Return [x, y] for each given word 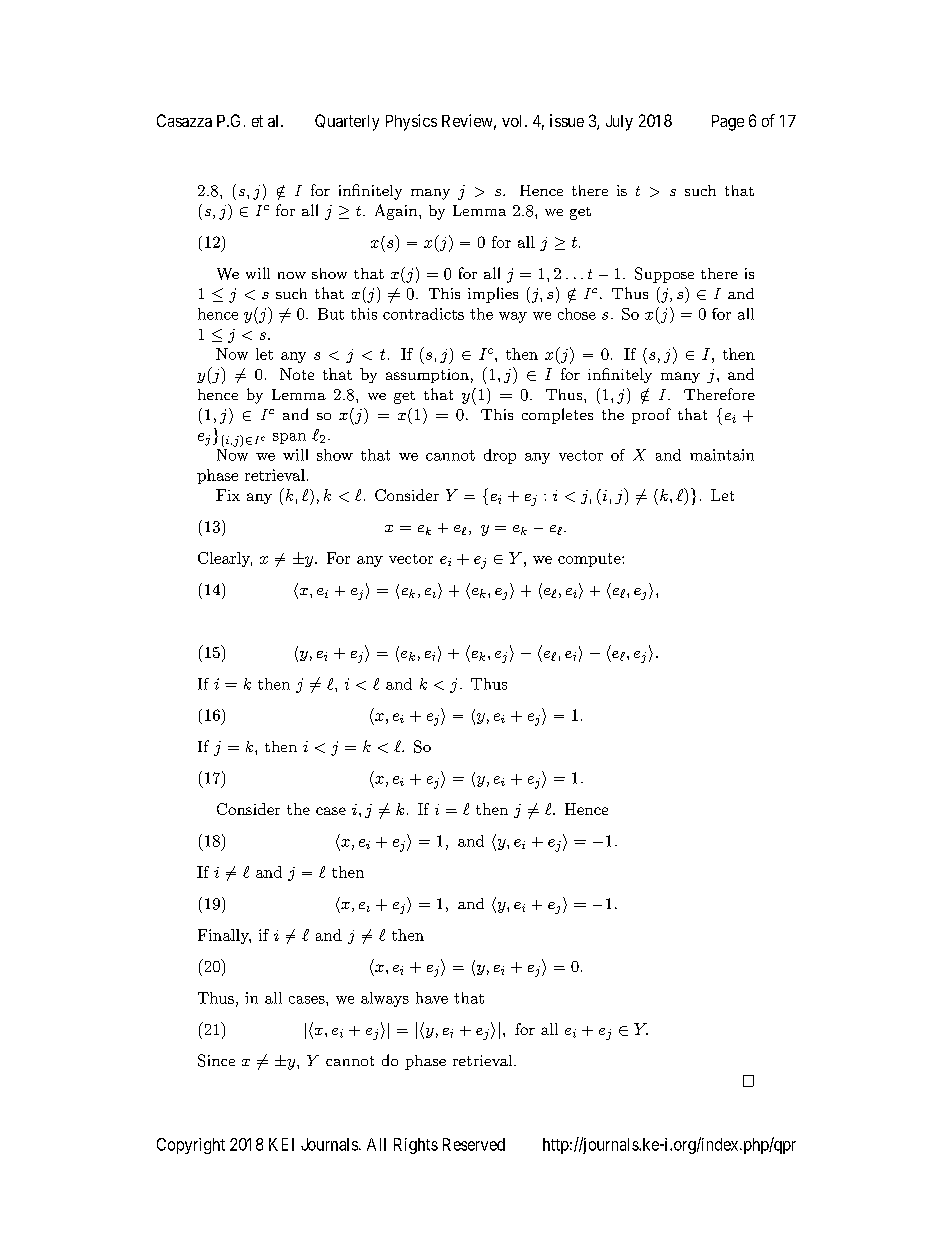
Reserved [474, 1144]
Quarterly [347, 122]
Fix [228, 495]
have [432, 998]
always [385, 999]
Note [297, 374]
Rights [416, 1146]
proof [651, 416]
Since [216, 1060]
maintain [722, 455]
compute [590, 560]
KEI [281, 1144]
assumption [427, 376]
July [619, 123]
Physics [411, 122]
